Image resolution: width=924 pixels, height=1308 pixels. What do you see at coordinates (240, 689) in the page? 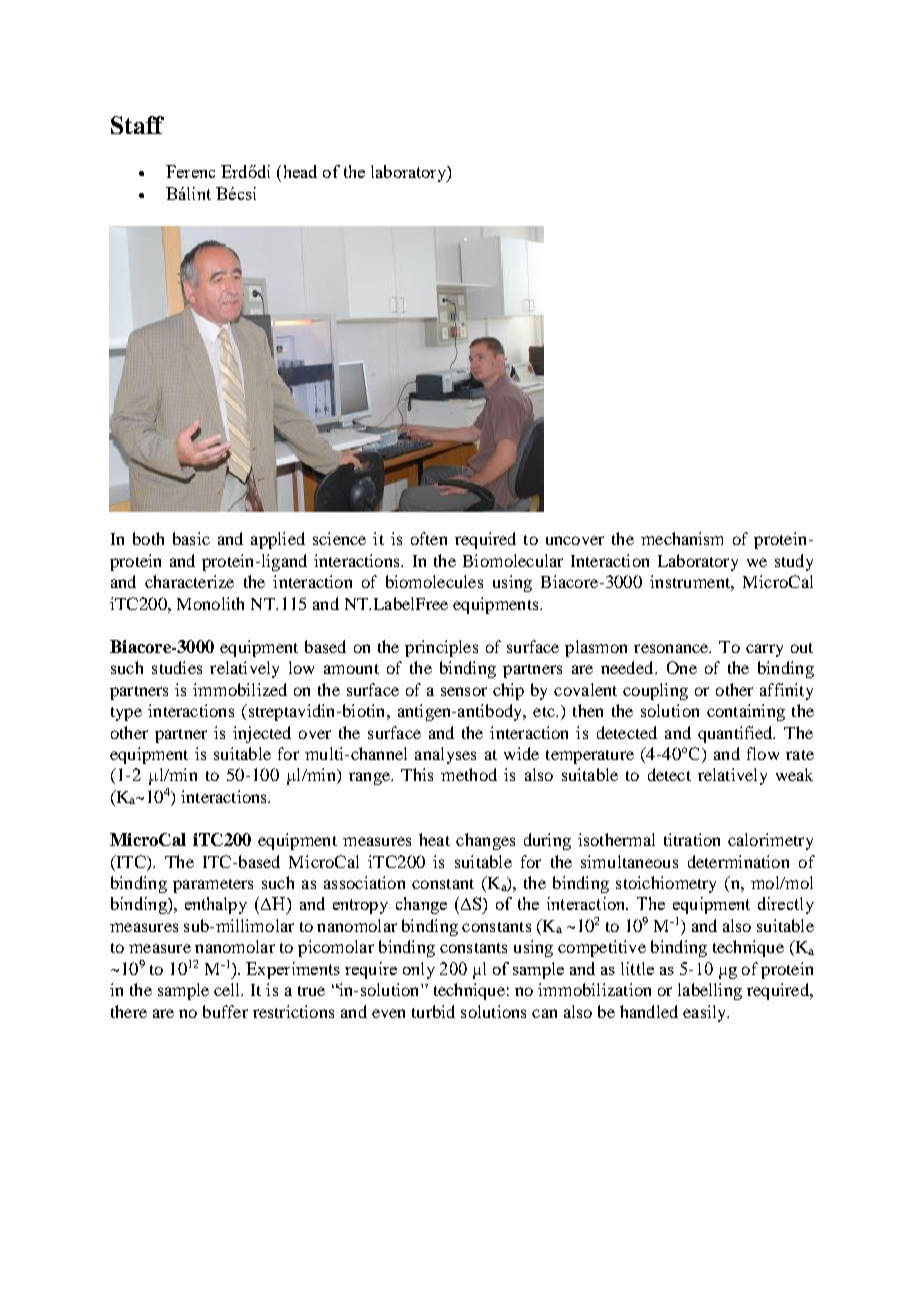
I see `immobilized` at bounding box center [240, 689].
